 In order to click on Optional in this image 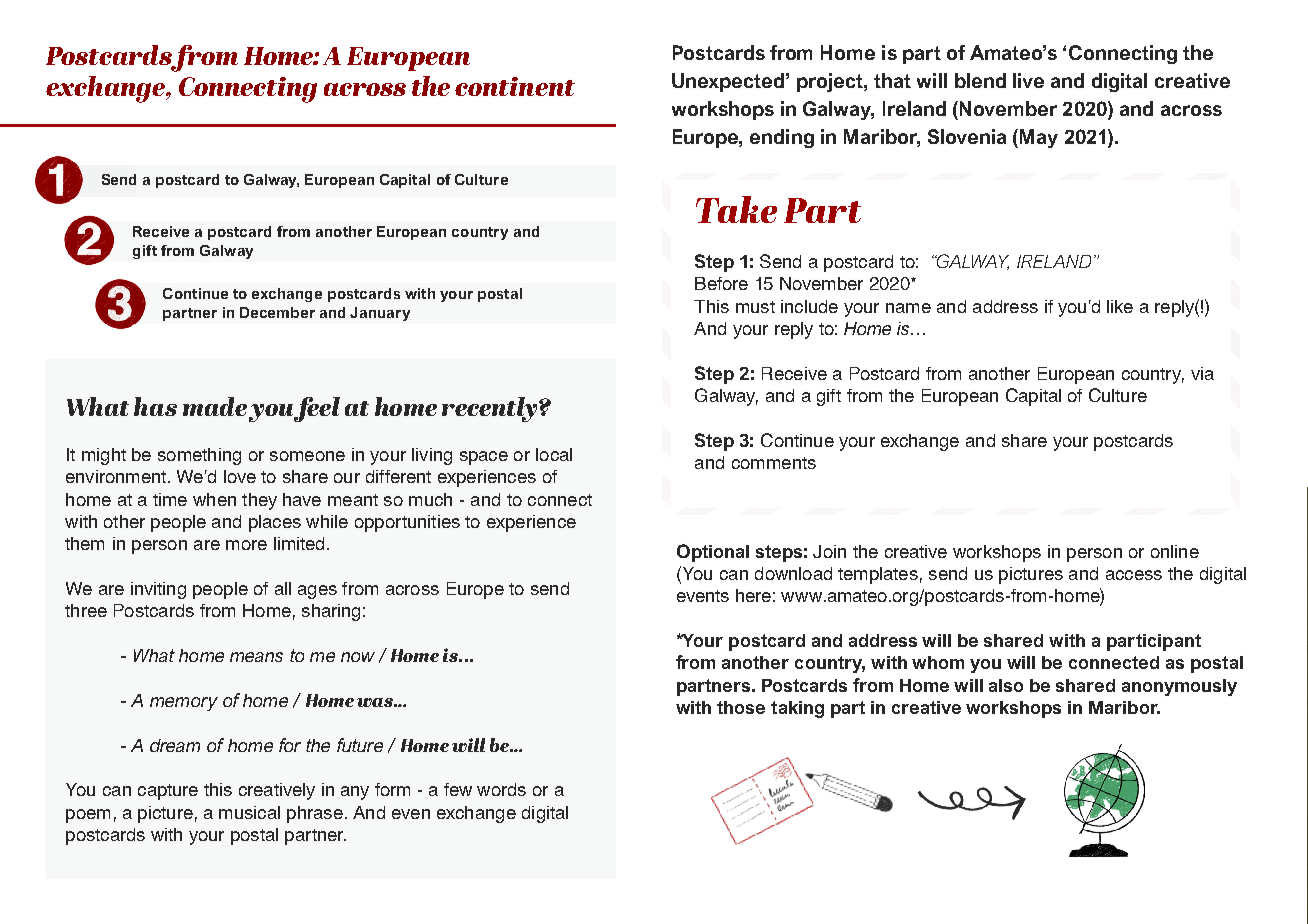, I will do `click(713, 553)`.
